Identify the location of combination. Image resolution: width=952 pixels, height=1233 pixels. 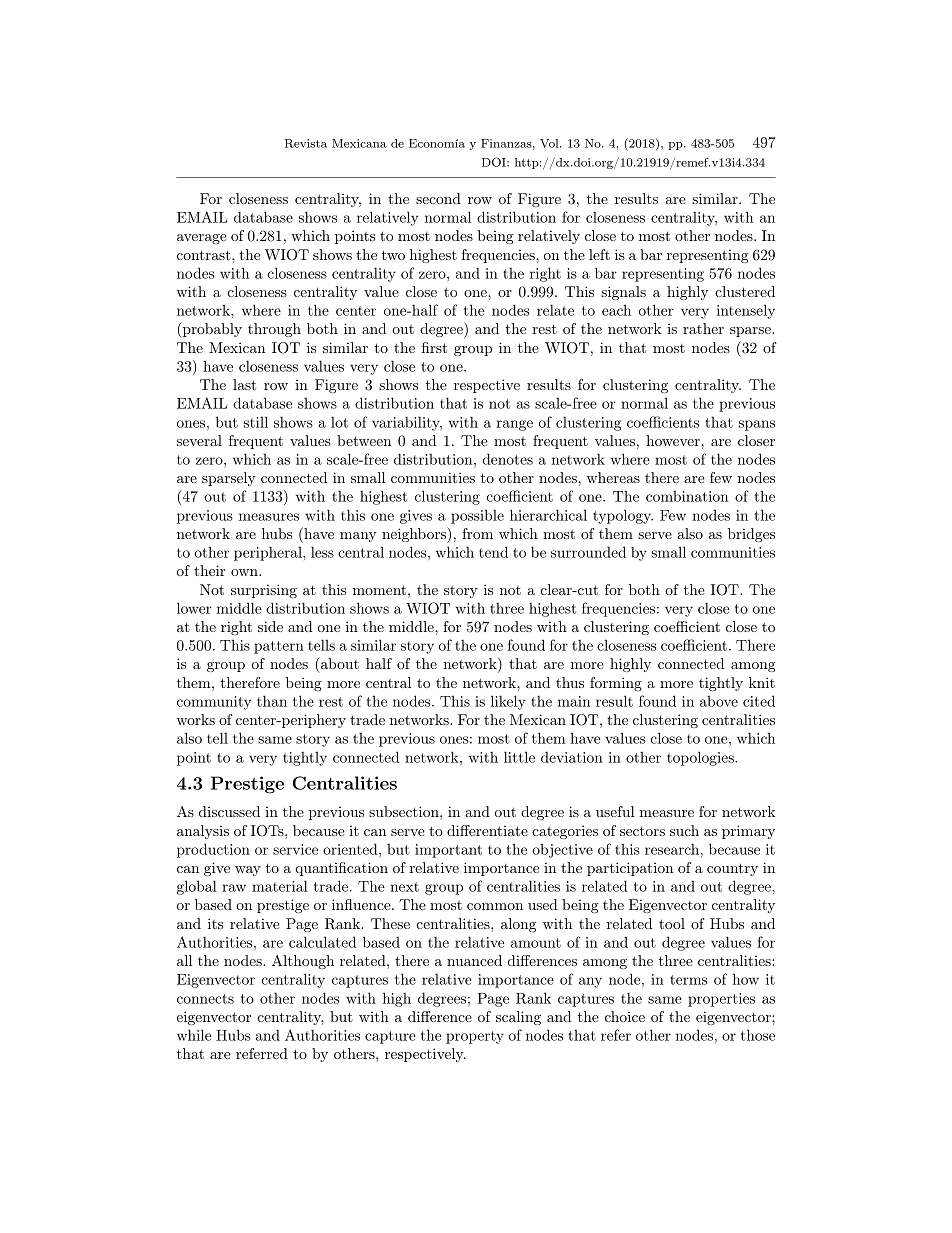
(687, 496).
